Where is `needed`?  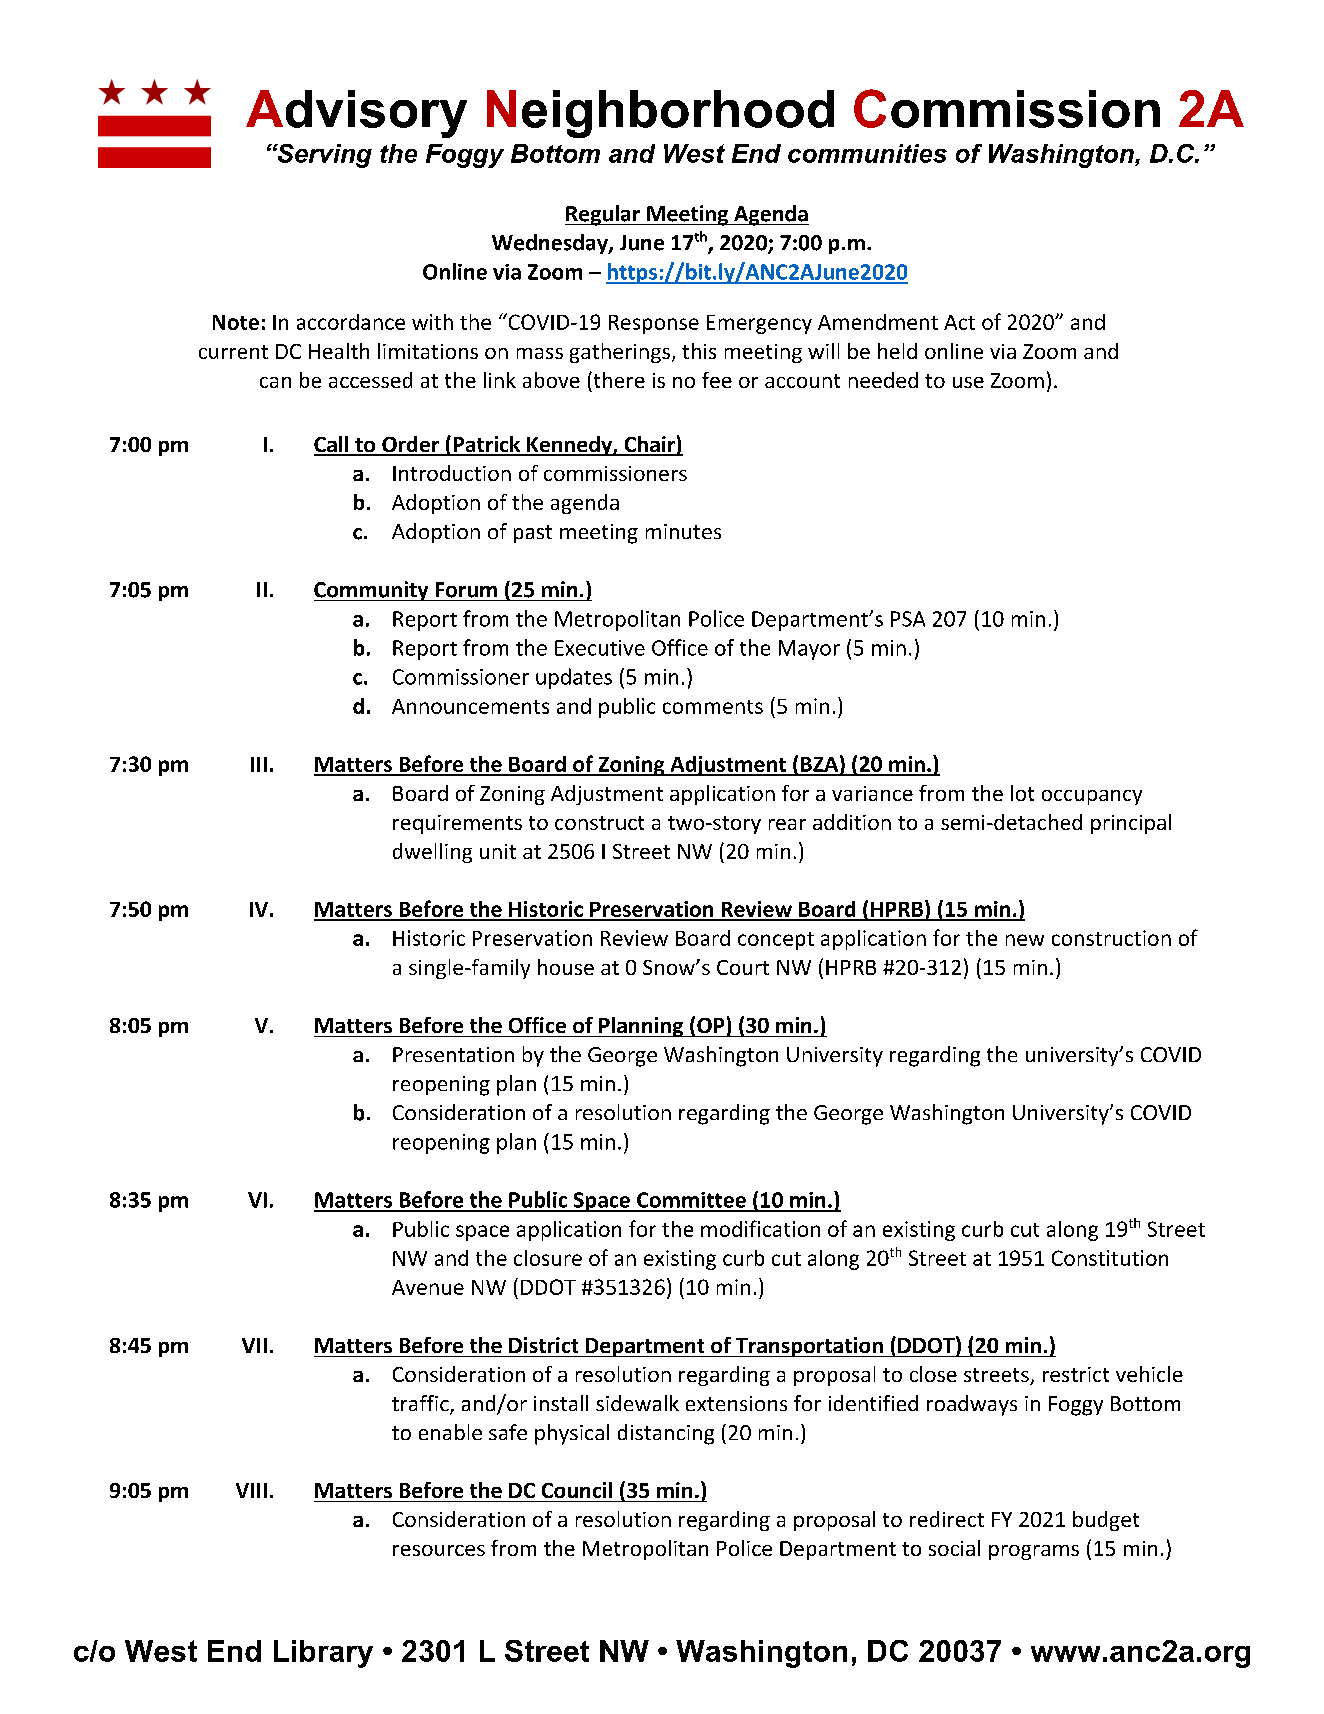 needed is located at coordinates (883, 380).
